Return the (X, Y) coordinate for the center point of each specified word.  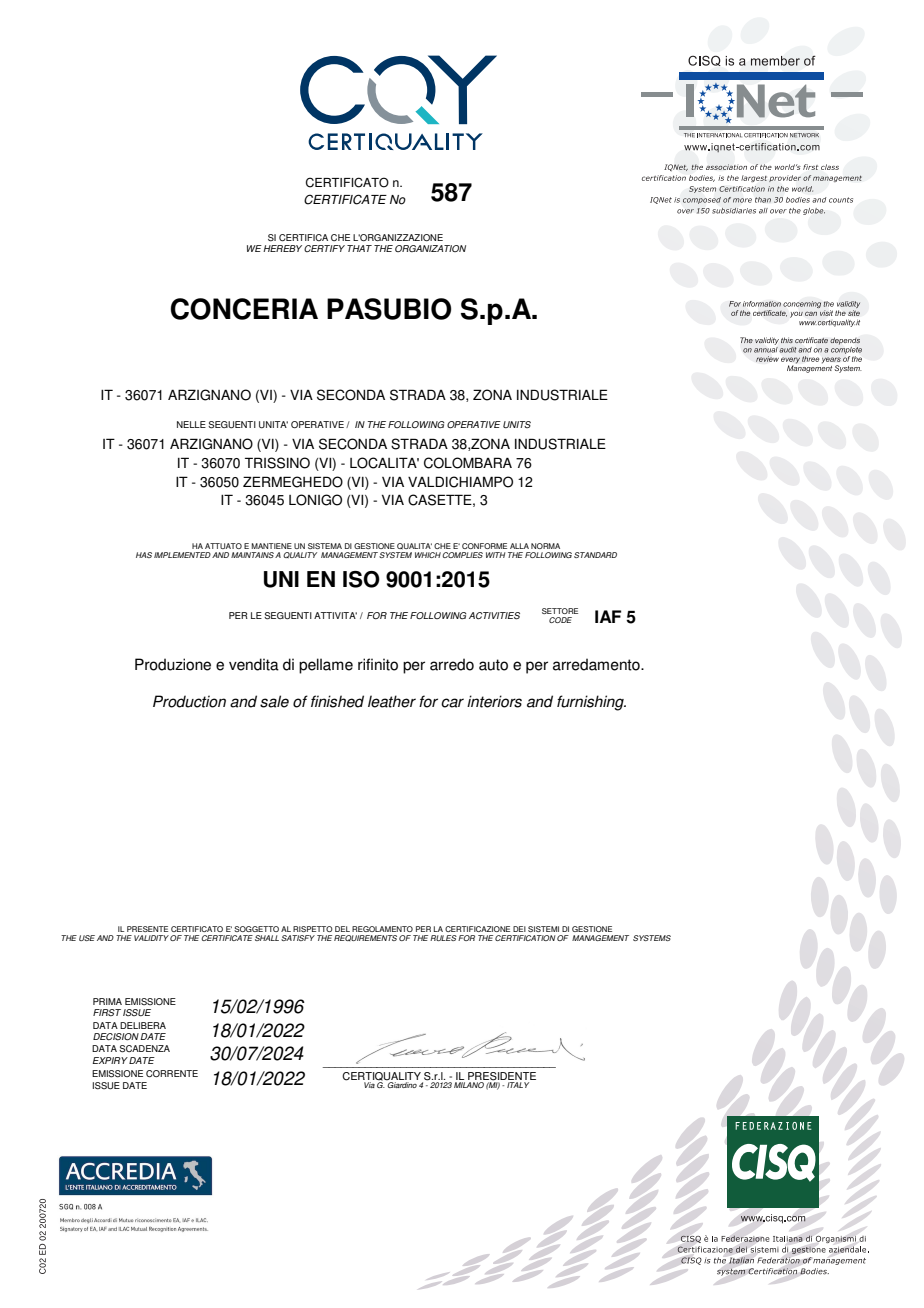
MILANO (469, 1085)
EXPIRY (110, 1060)
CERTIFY (324, 248)
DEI (519, 929)
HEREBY (282, 248)
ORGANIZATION (430, 248)
